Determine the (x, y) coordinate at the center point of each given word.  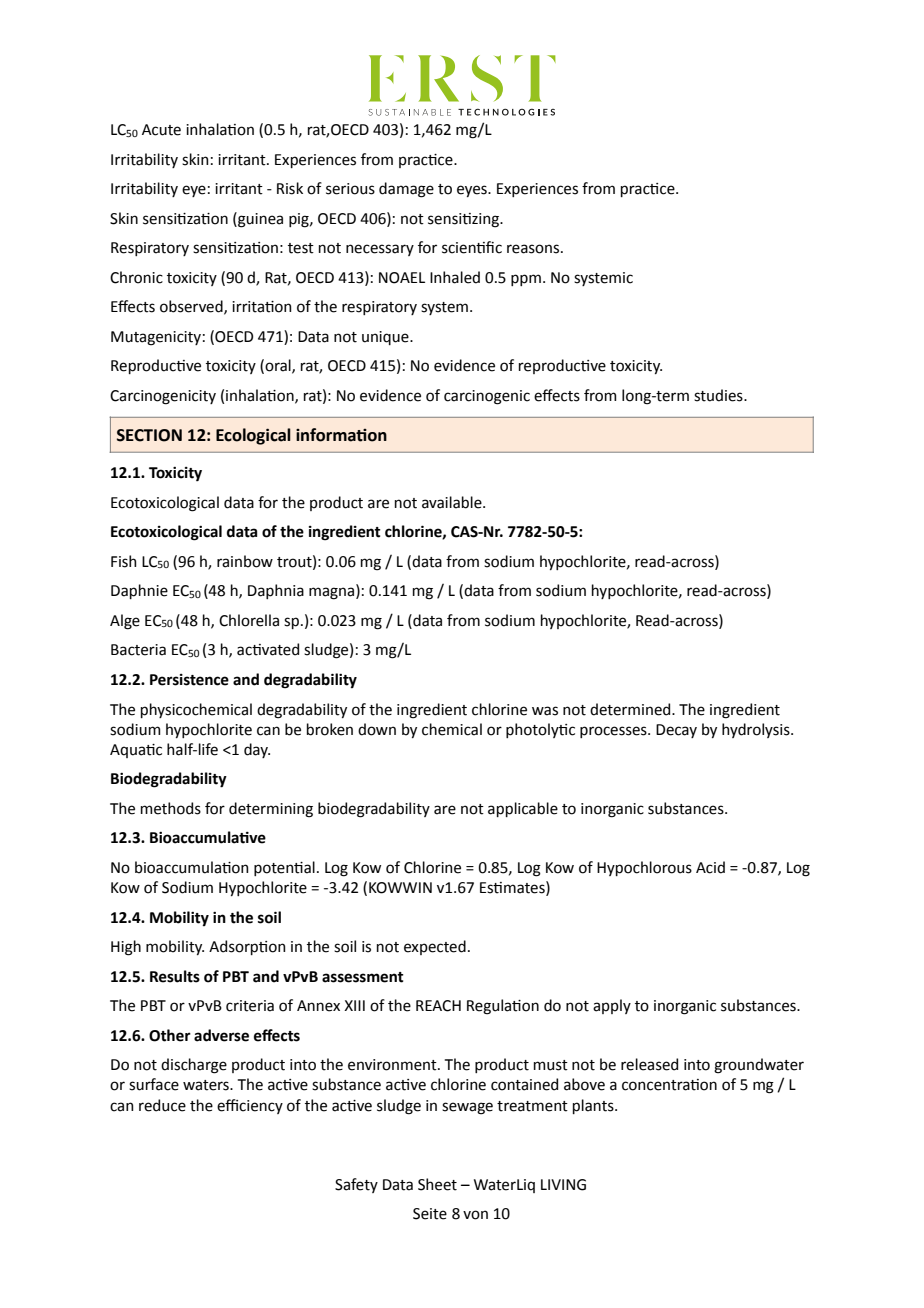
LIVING (563, 1185)
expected (435, 947)
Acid (710, 867)
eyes (473, 191)
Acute (161, 130)
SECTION (149, 435)
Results (175, 976)
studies (719, 395)
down (377, 729)
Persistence (189, 680)
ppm (526, 280)
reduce (162, 1105)
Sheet (437, 1184)
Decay (676, 731)
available (453, 502)
